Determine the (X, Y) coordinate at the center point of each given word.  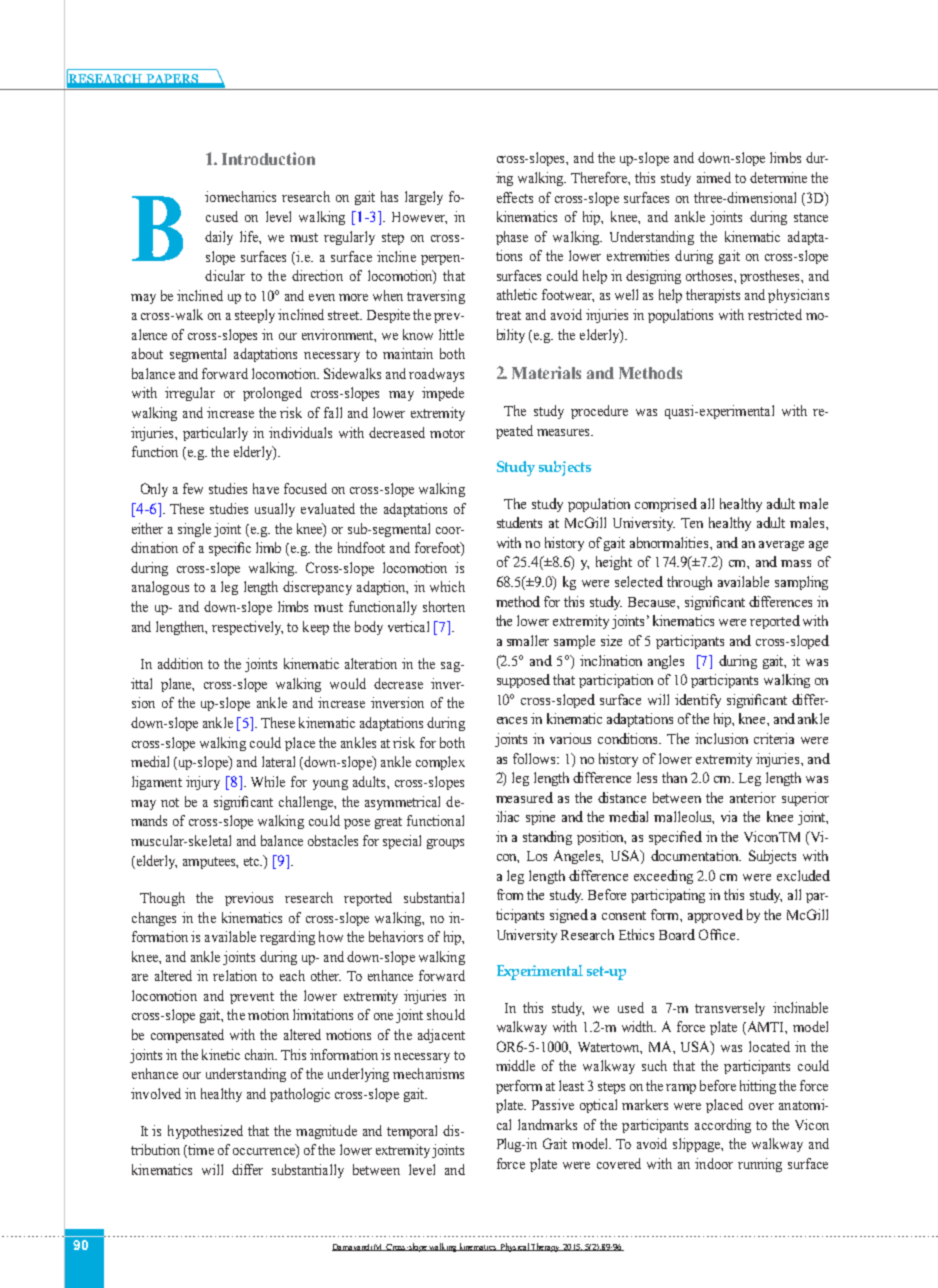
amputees (210, 863)
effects (515, 197)
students (519, 522)
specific (230, 549)
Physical (514, 1247)
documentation (696, 855)
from (510, 894)
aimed (714, 177)
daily (219, 238)
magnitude (326, 1132)
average (781, 546)
